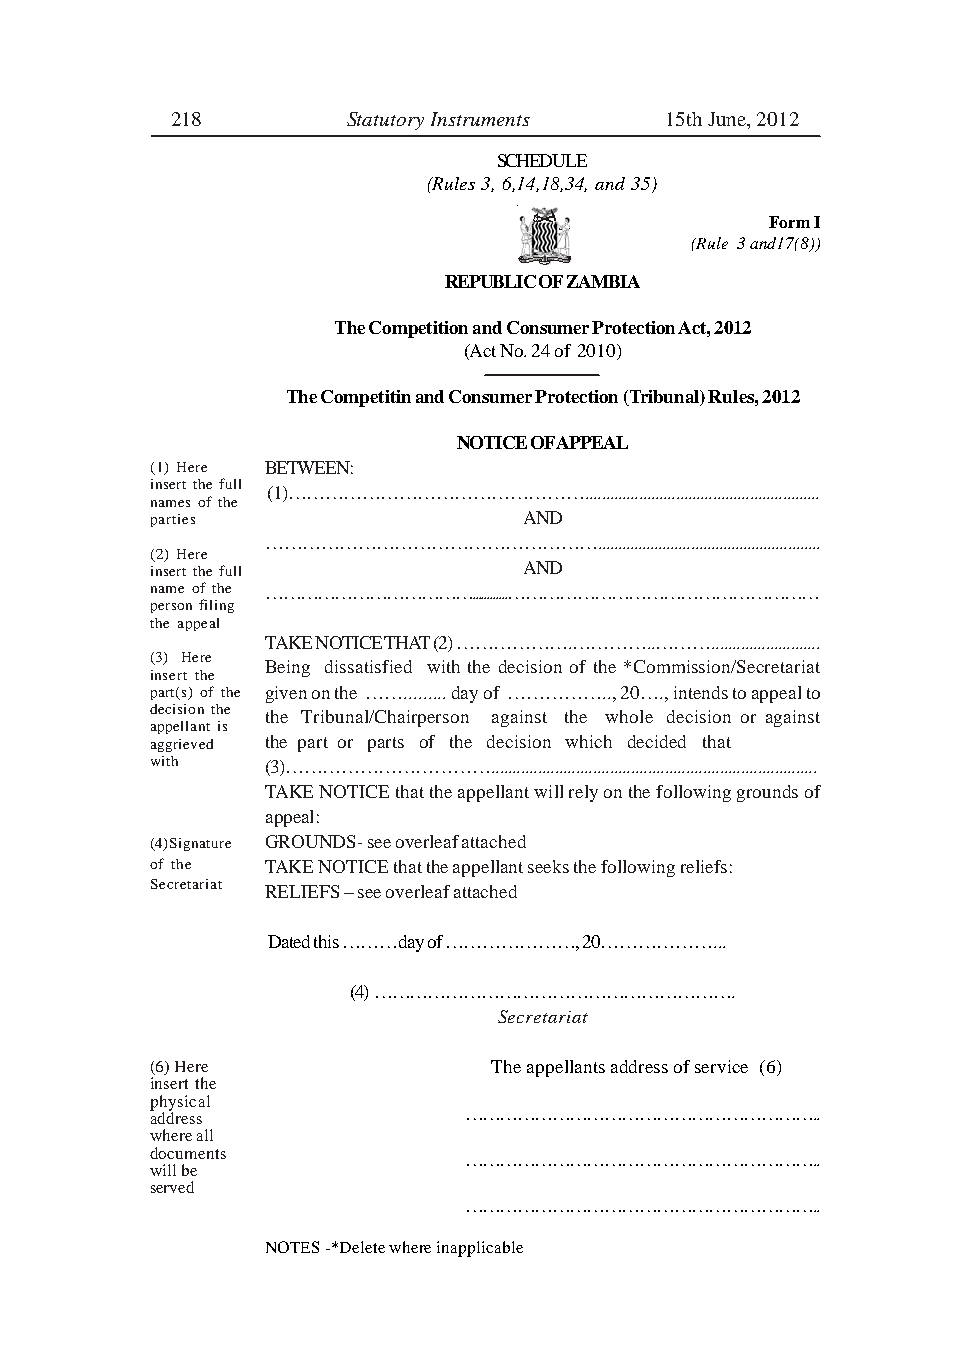 This screenshot has height=1362, width=959. Describe the element at coordinates (789, 222) in the screenshot. I see `Form` at that location.
